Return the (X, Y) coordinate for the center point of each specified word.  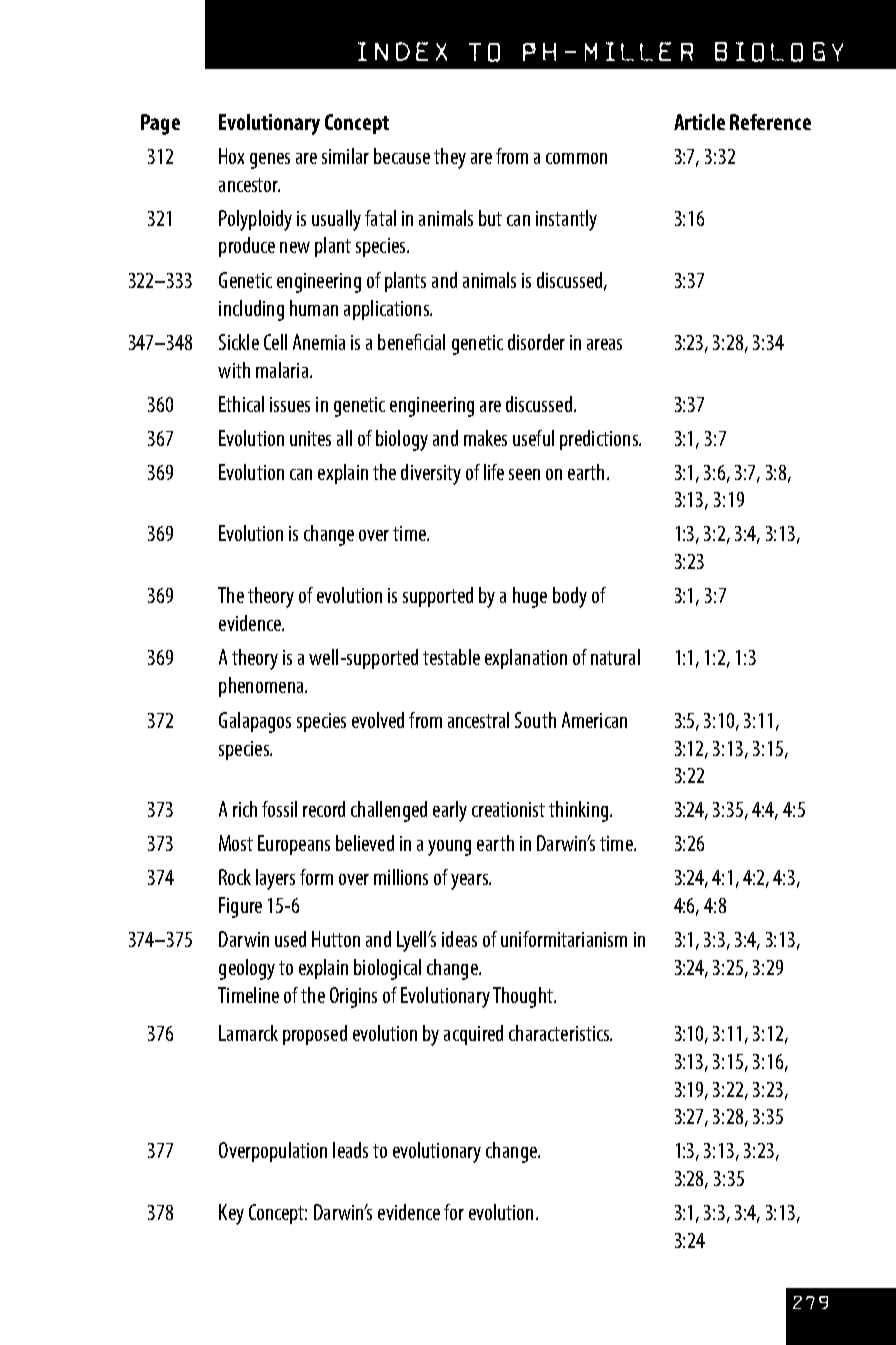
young (449, 848)
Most (236, 843)
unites (310, 438)
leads (350, 1150)
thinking (580, 811)
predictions (600, 440)
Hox (231, 156)
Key (231, 1214)
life (494, 472)
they (450, 158)
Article (699, 122)
